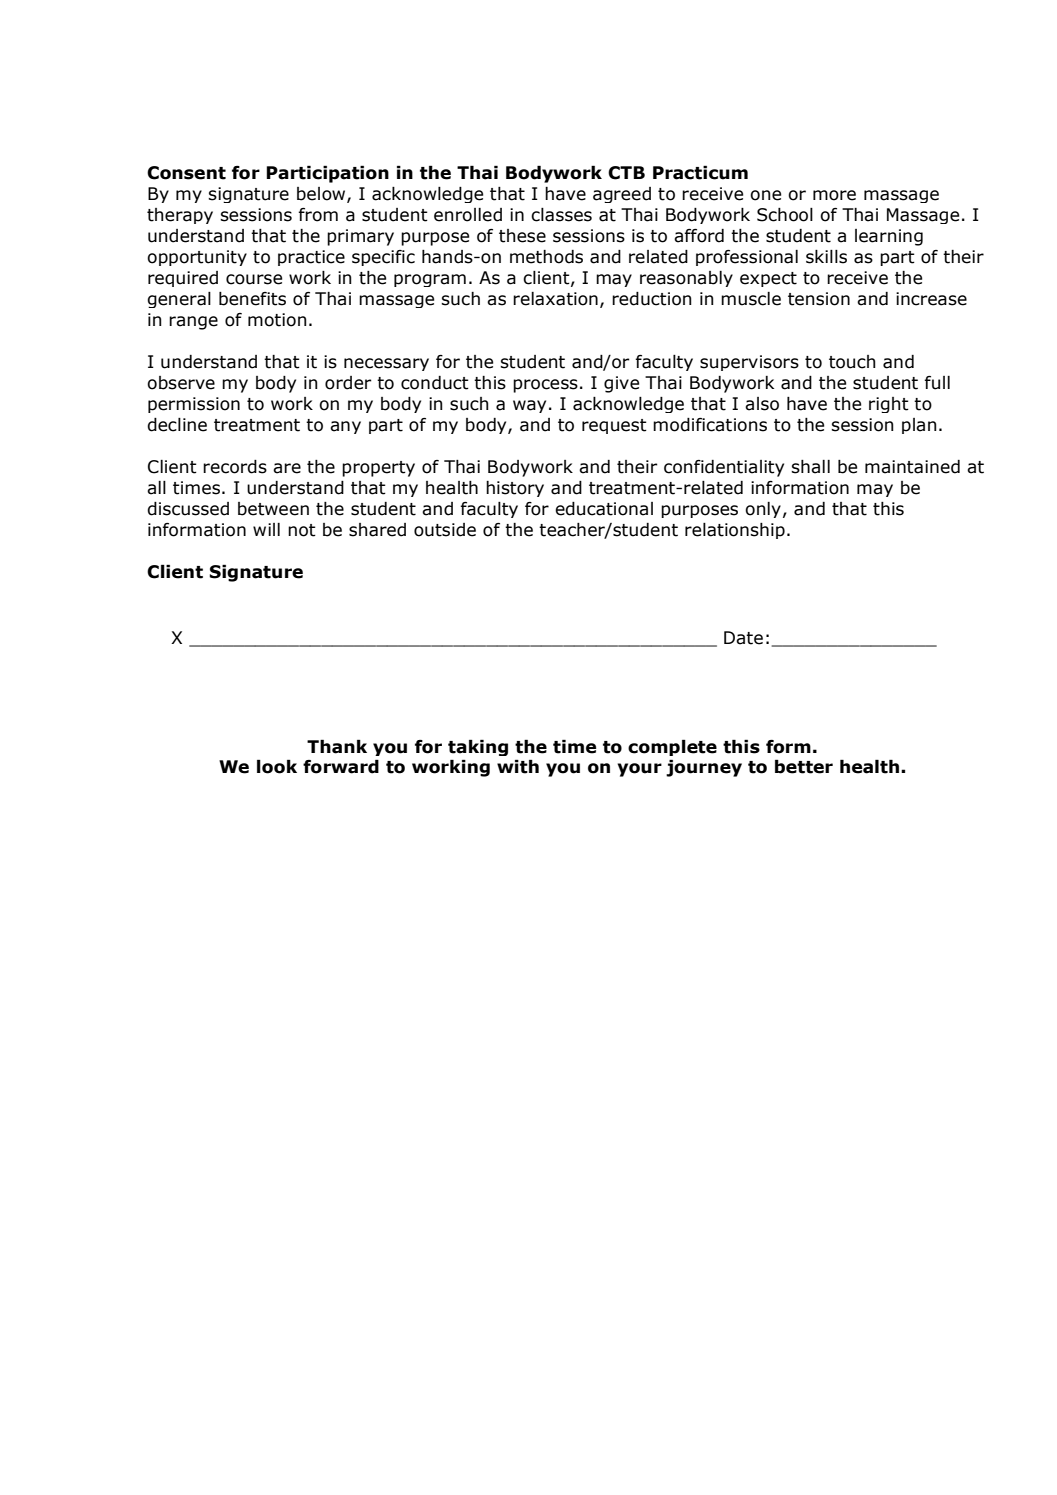  I want to click on look, so click(277, 766).
